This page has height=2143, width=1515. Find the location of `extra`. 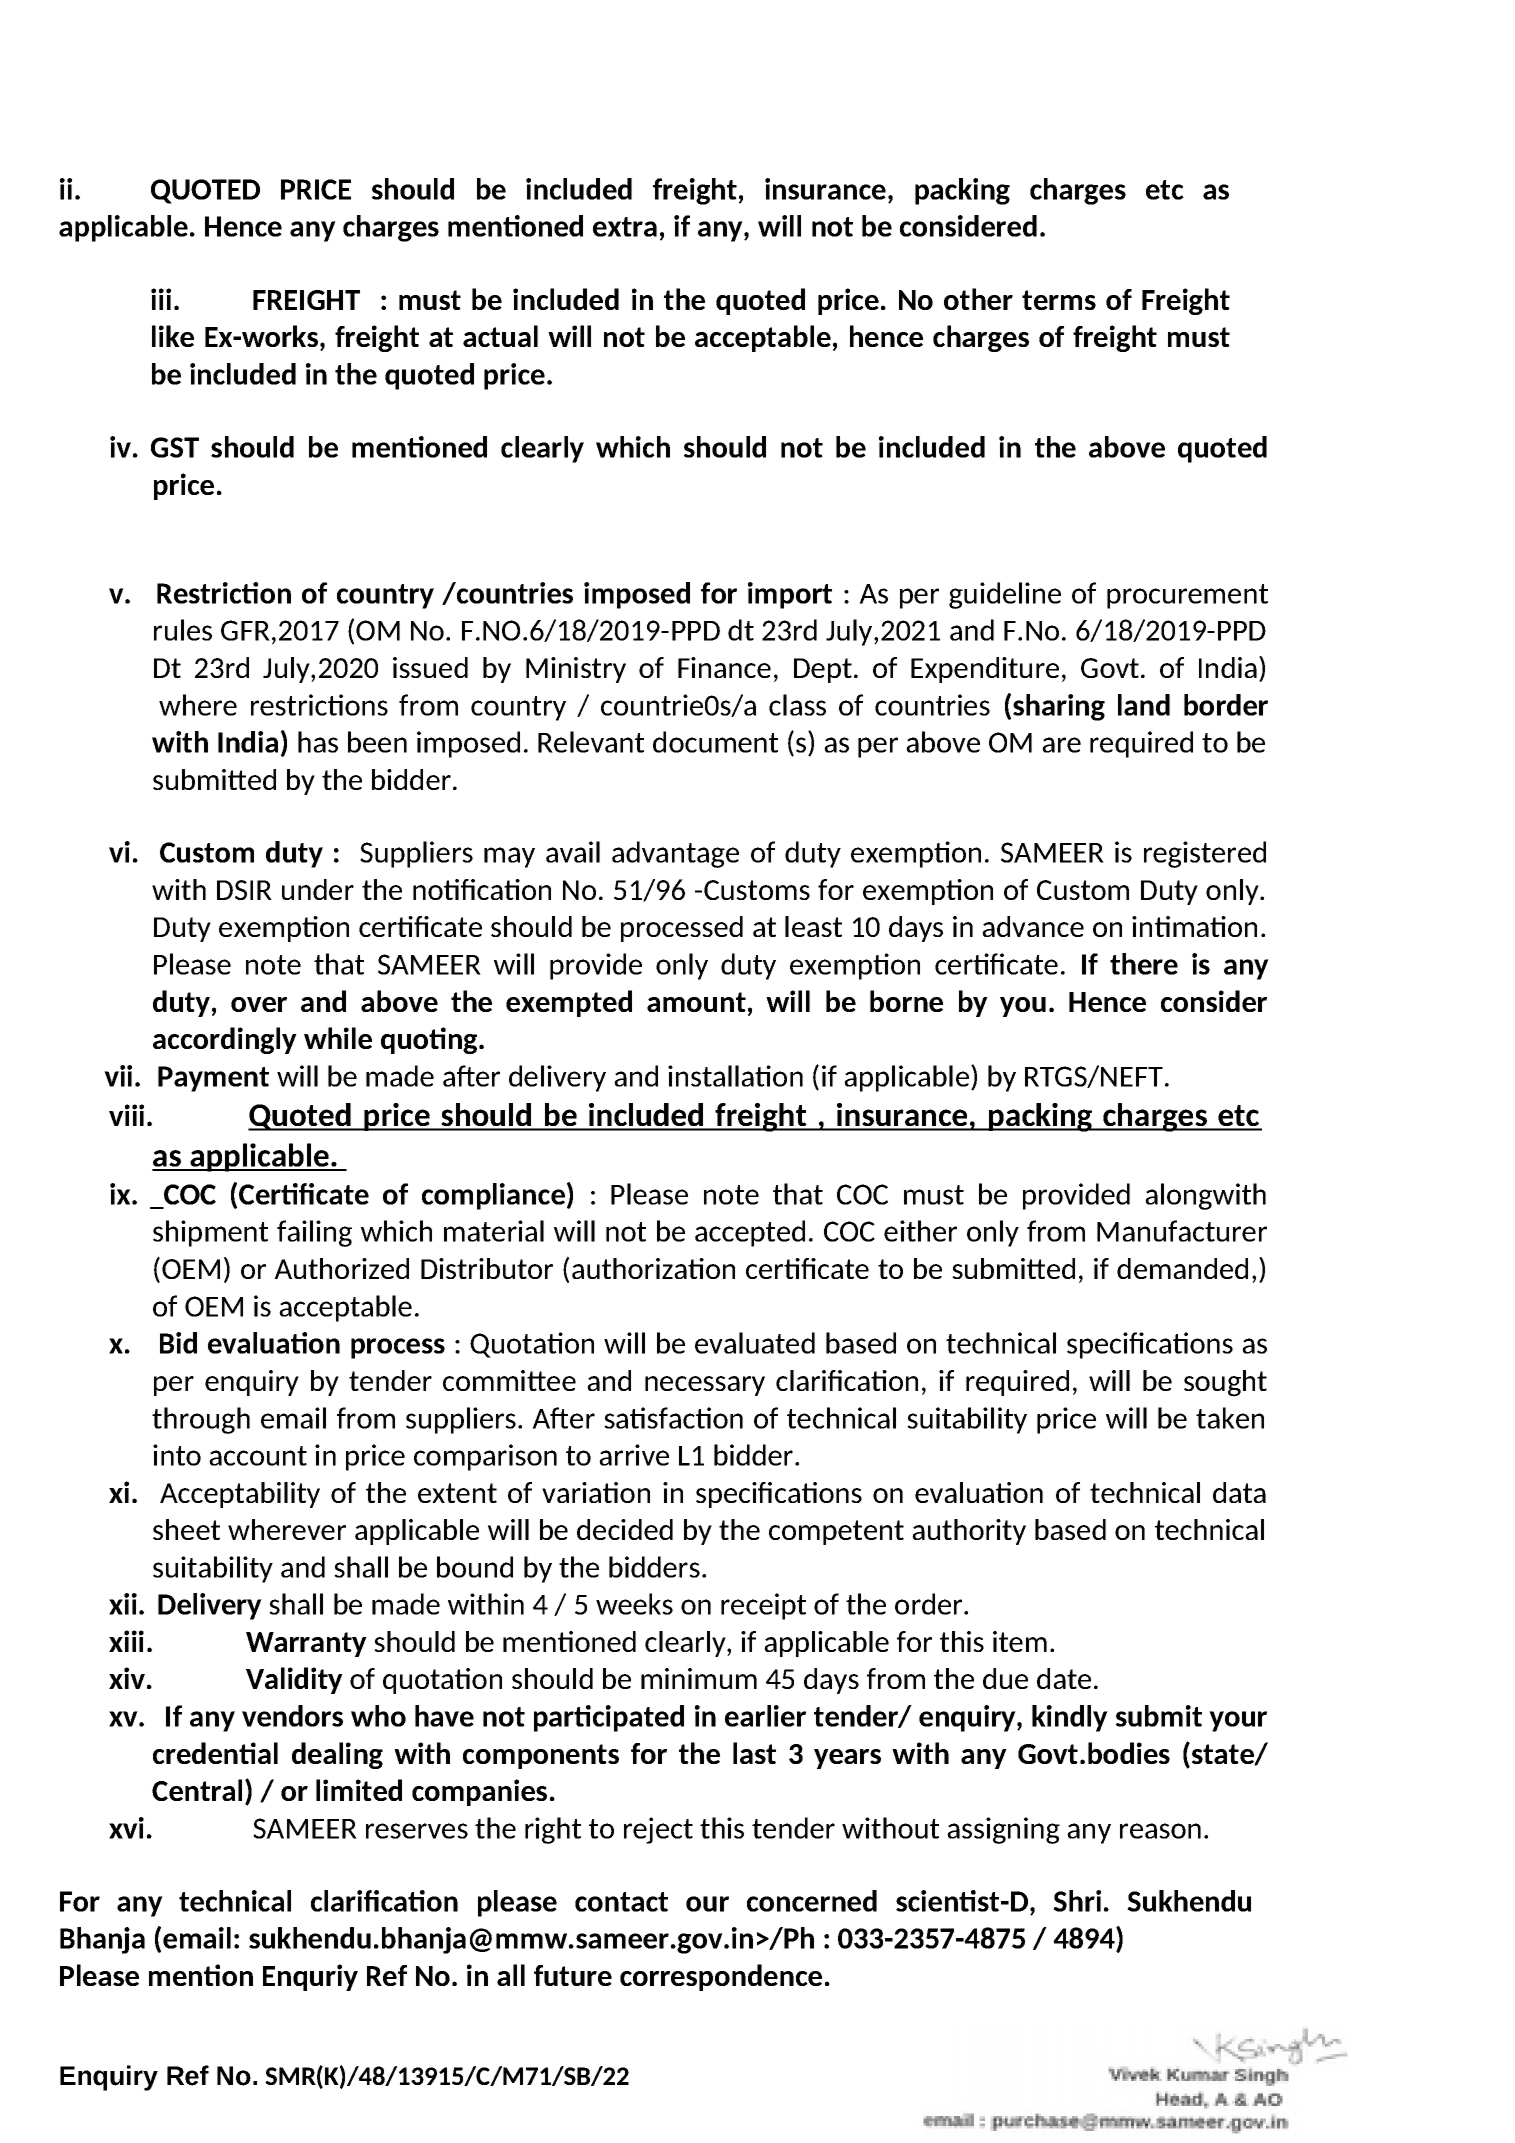

extra is located at coordinates (625, 227).
